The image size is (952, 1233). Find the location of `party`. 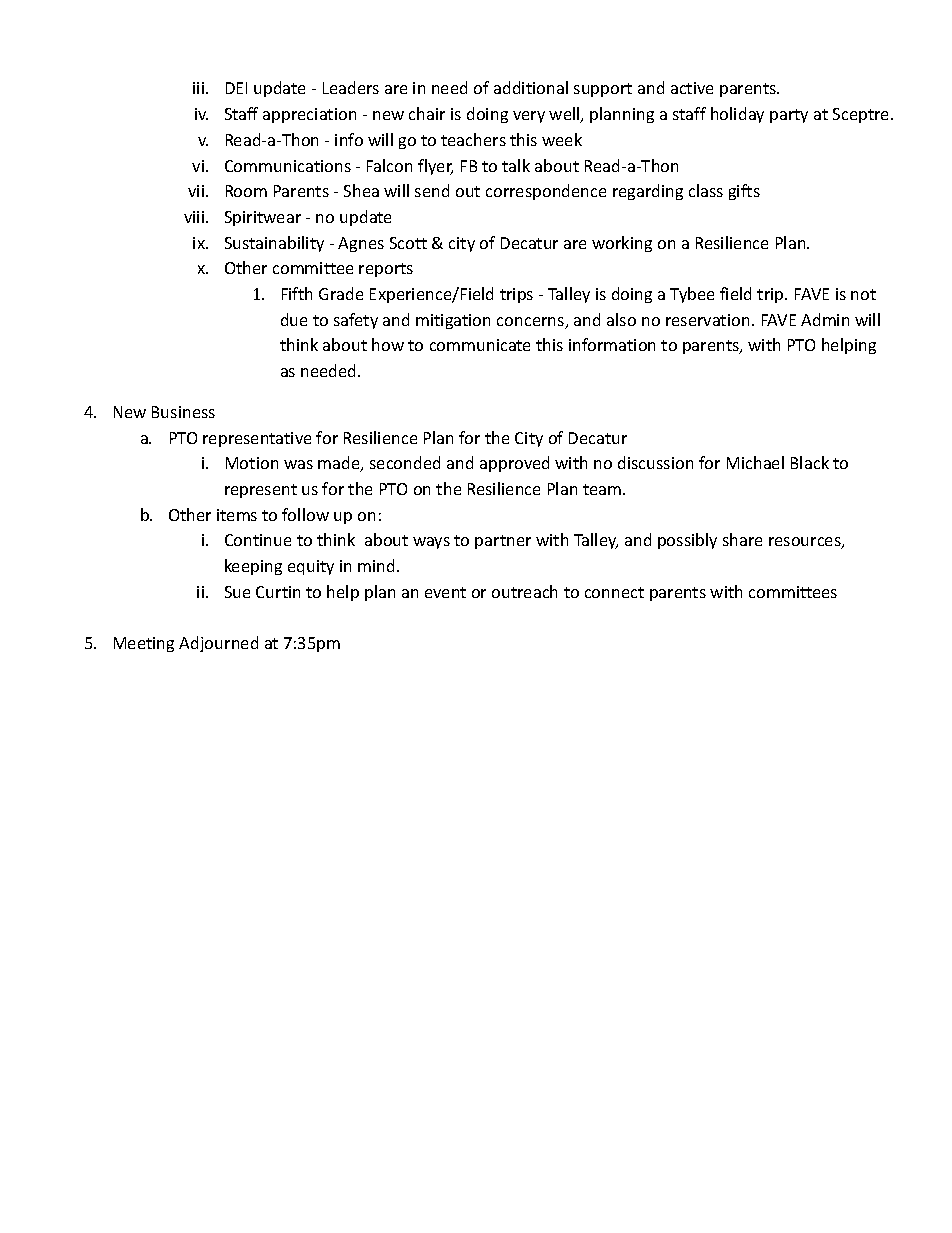

party is located at coordinates (789, 116).
